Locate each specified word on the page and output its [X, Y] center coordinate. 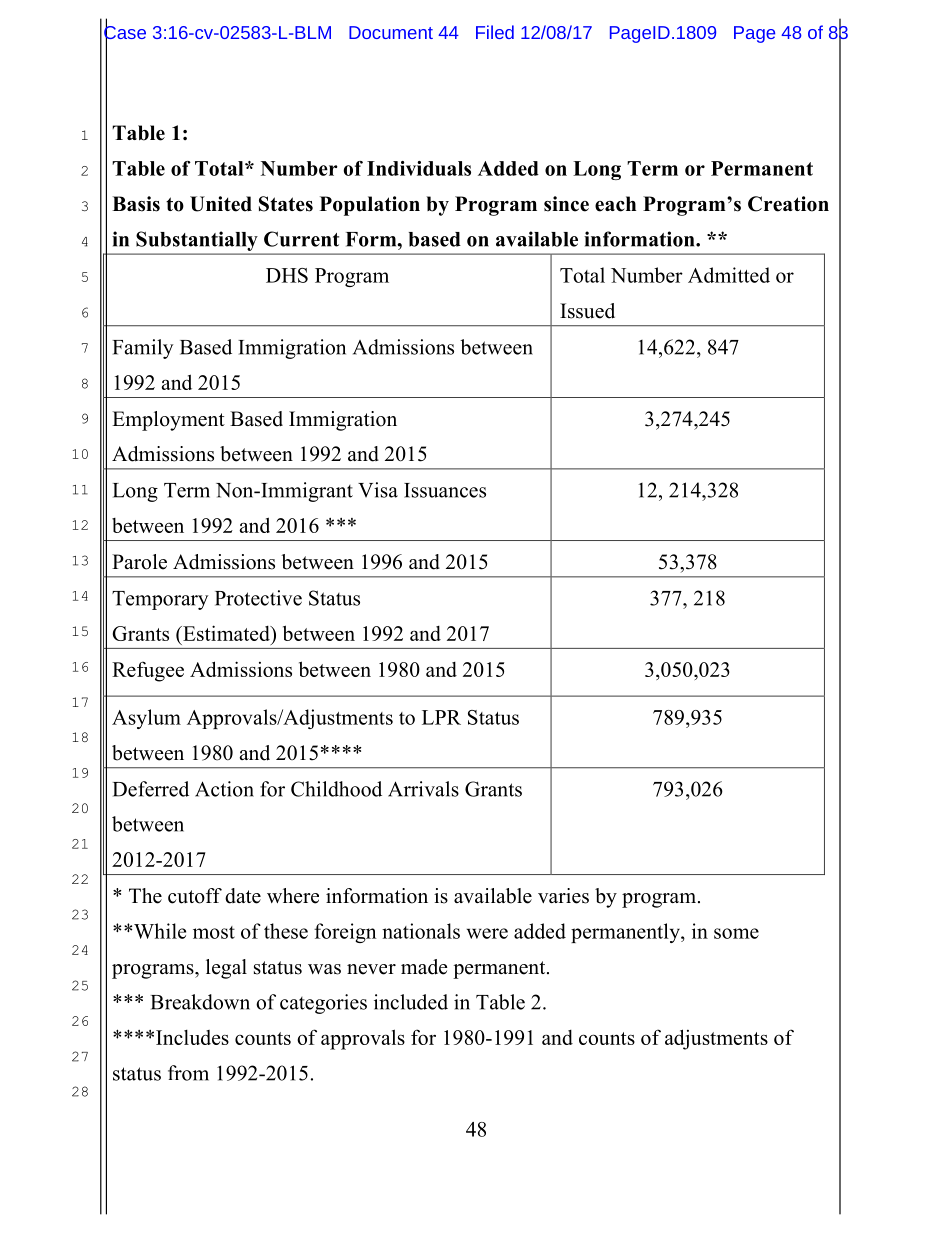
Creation [788, 204]
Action [224, 789]
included [411, 1002]
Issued [587, 311]
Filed [495, 32]
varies [563, 896]
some [736, 933]
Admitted [729, 275]
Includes [192, 1037]
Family [143, 349]
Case [125, 32]
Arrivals [423, 789]
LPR [441, 717]
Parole [139, 562]
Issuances [445, 490]
